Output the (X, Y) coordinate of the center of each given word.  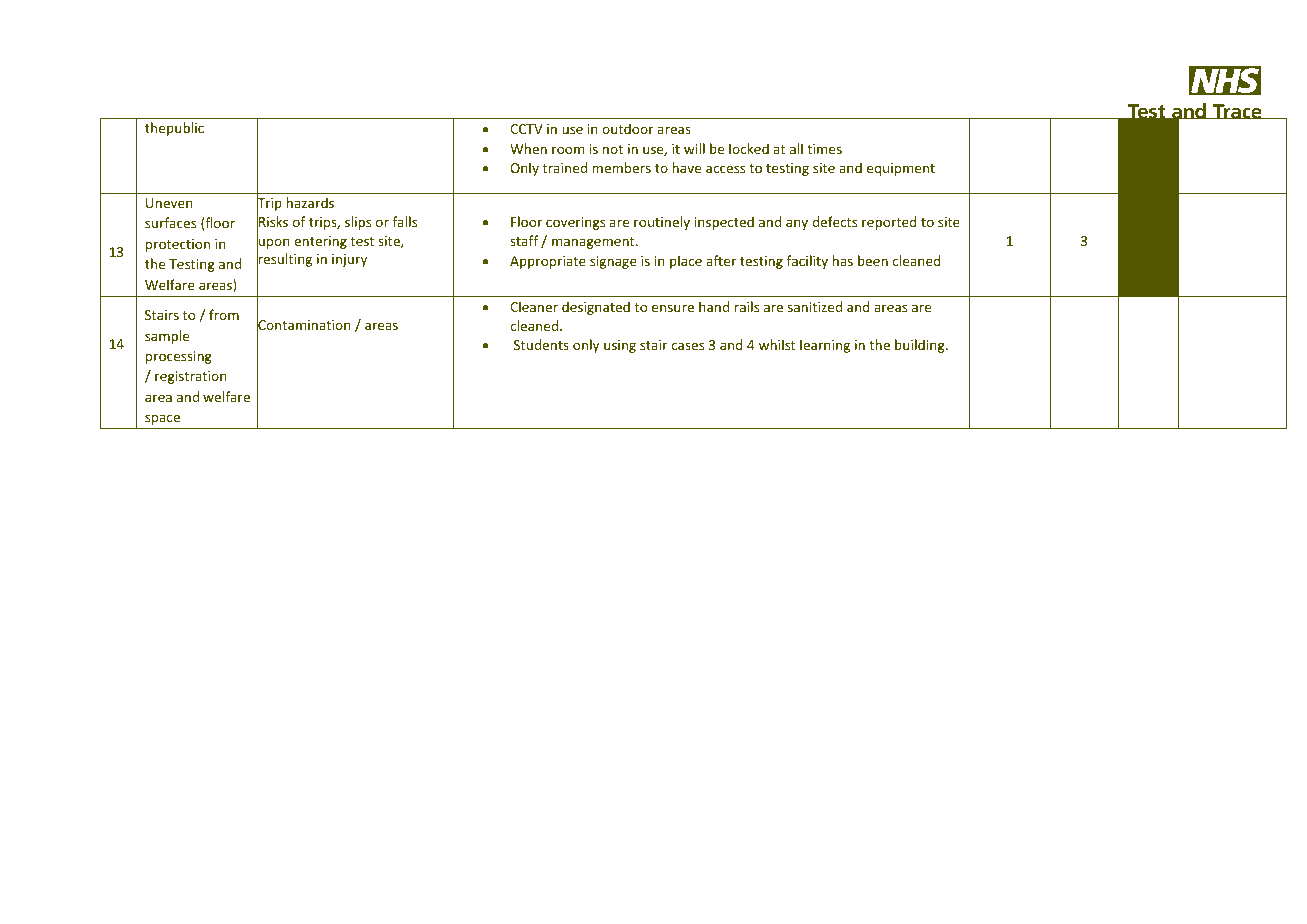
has (843, 260)
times (824, 149)
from (224, 314)
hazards (310, 202)
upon (273, 243)
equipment (901, 169)
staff (524, 240)
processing (179, 357)
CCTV (526, 129)
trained (565, 167)
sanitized (815, 306)
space (162, 419)
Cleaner (534, 306)
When (528, 148)
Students (541, 344)
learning (825, 346)
